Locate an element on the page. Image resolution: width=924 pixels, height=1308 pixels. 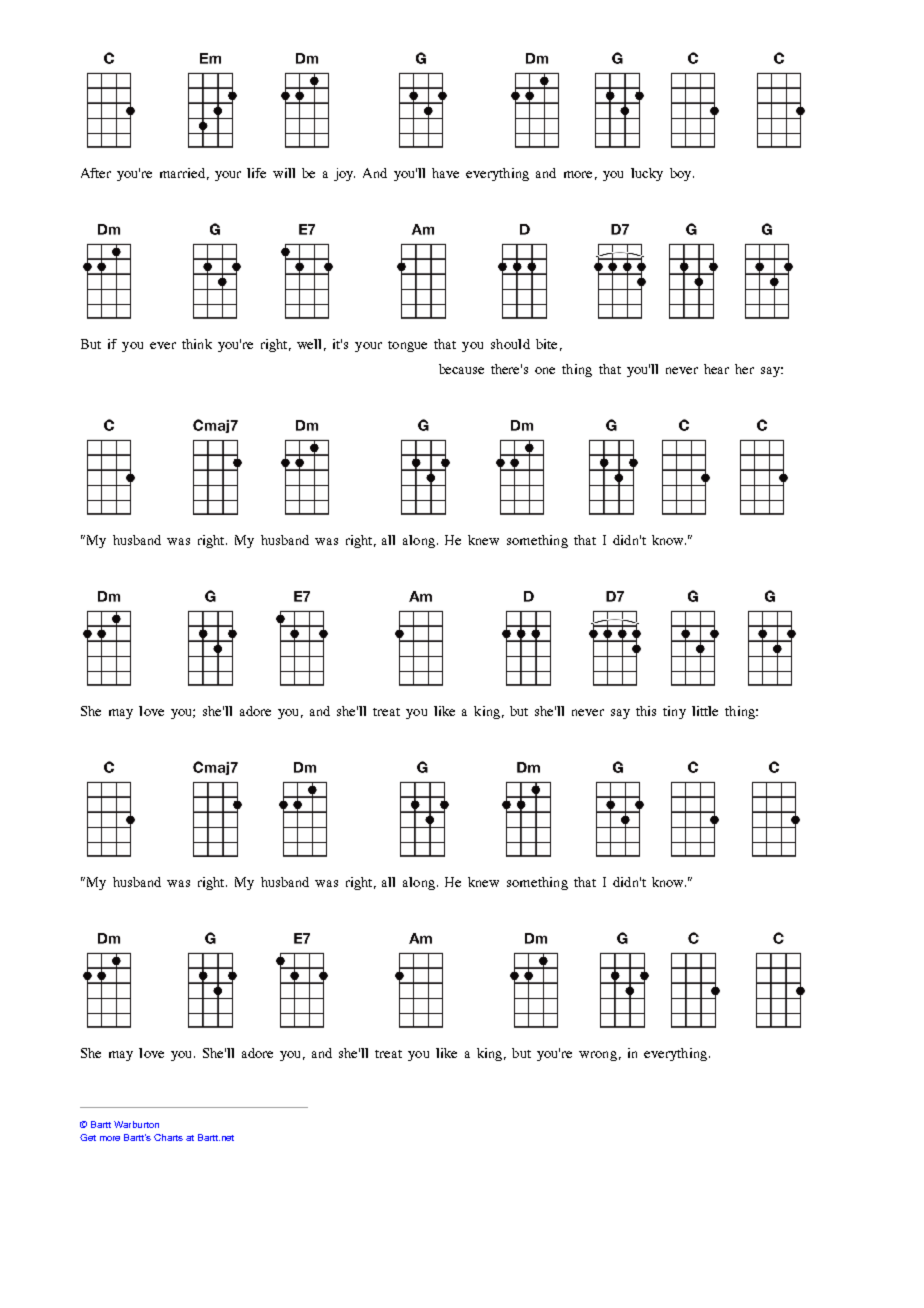
this is located at coordinates (646, 711).
